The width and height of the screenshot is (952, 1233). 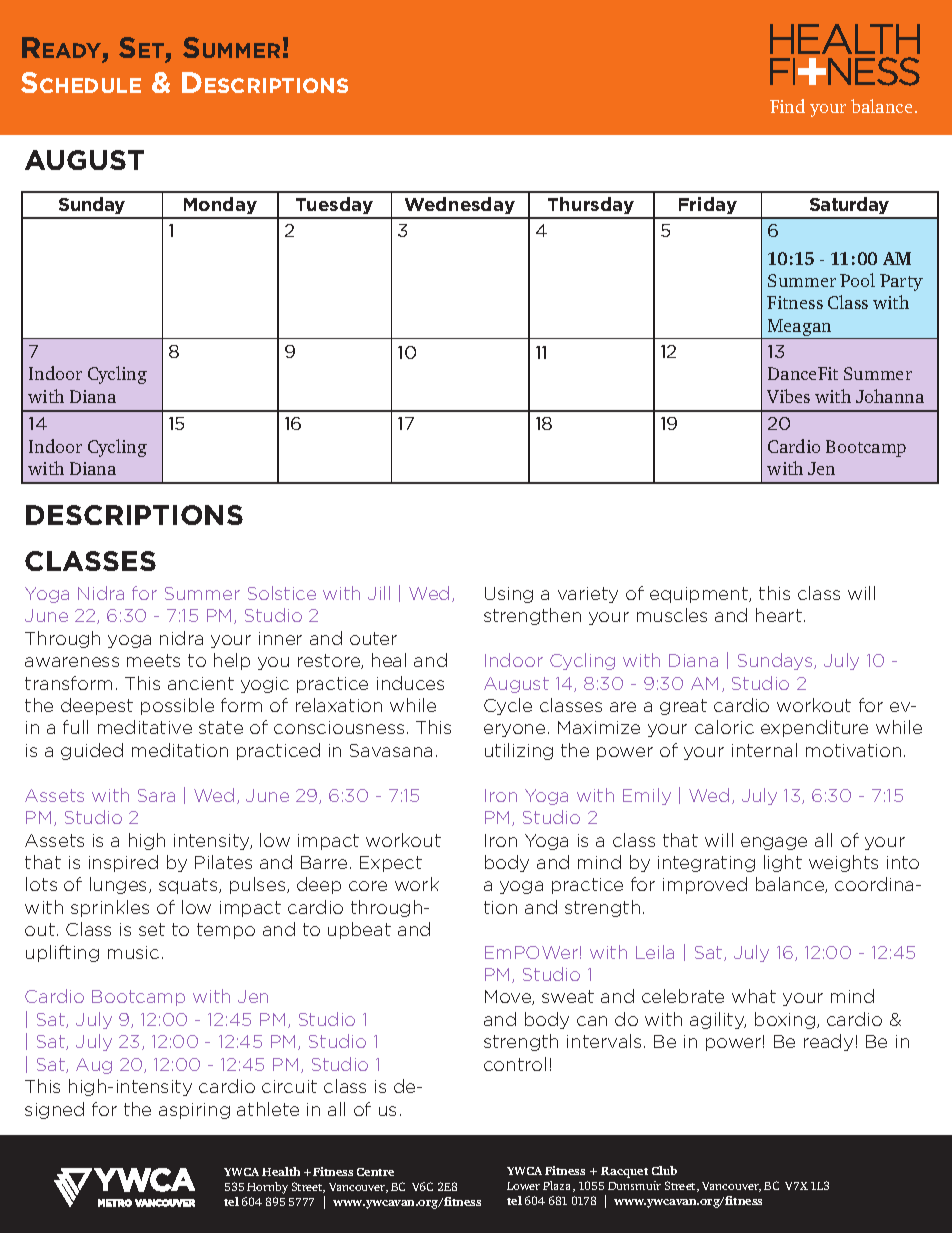 I want to click on meets, so click(x=153, y=660).
